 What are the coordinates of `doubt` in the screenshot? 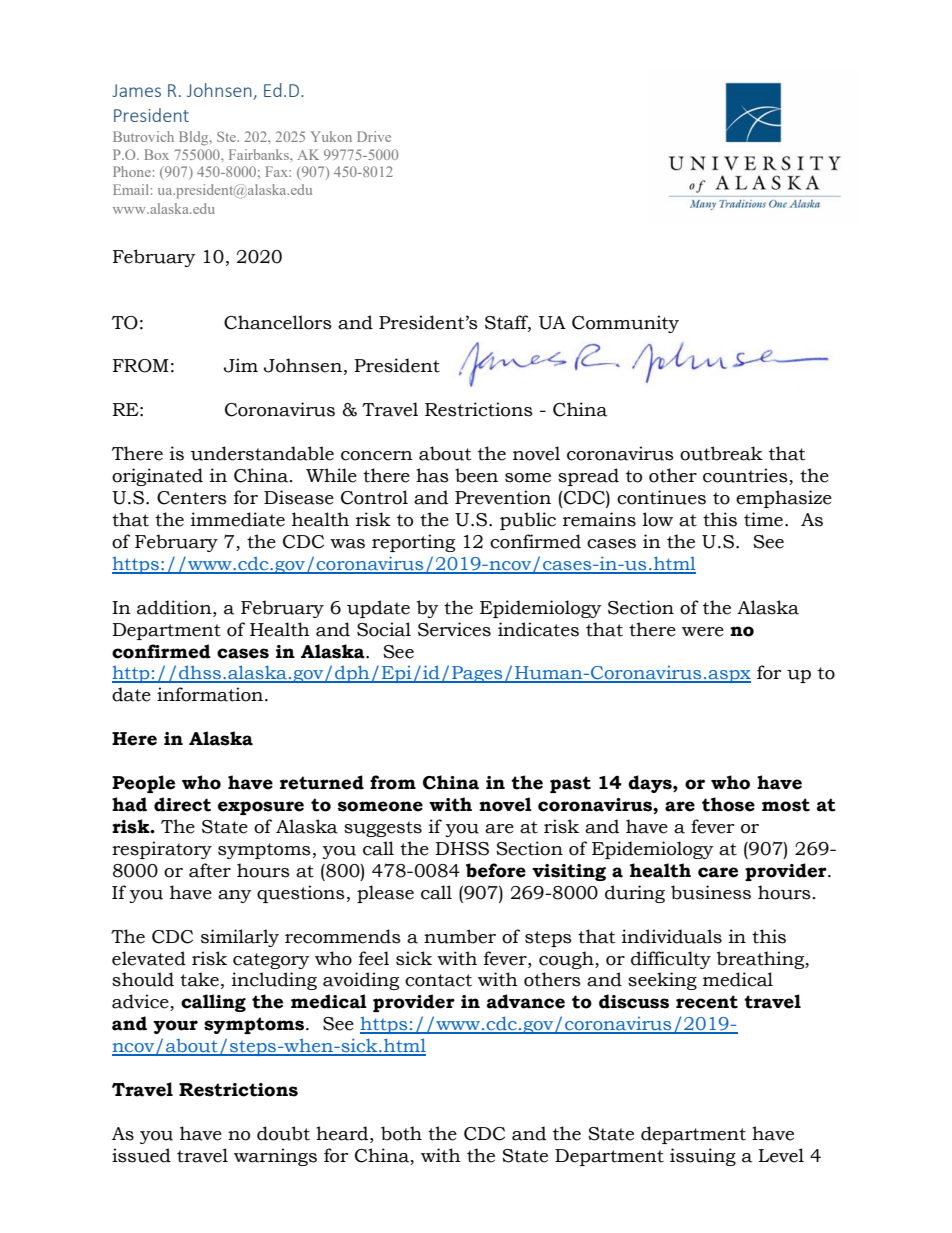 It's located at (283, 1133).
